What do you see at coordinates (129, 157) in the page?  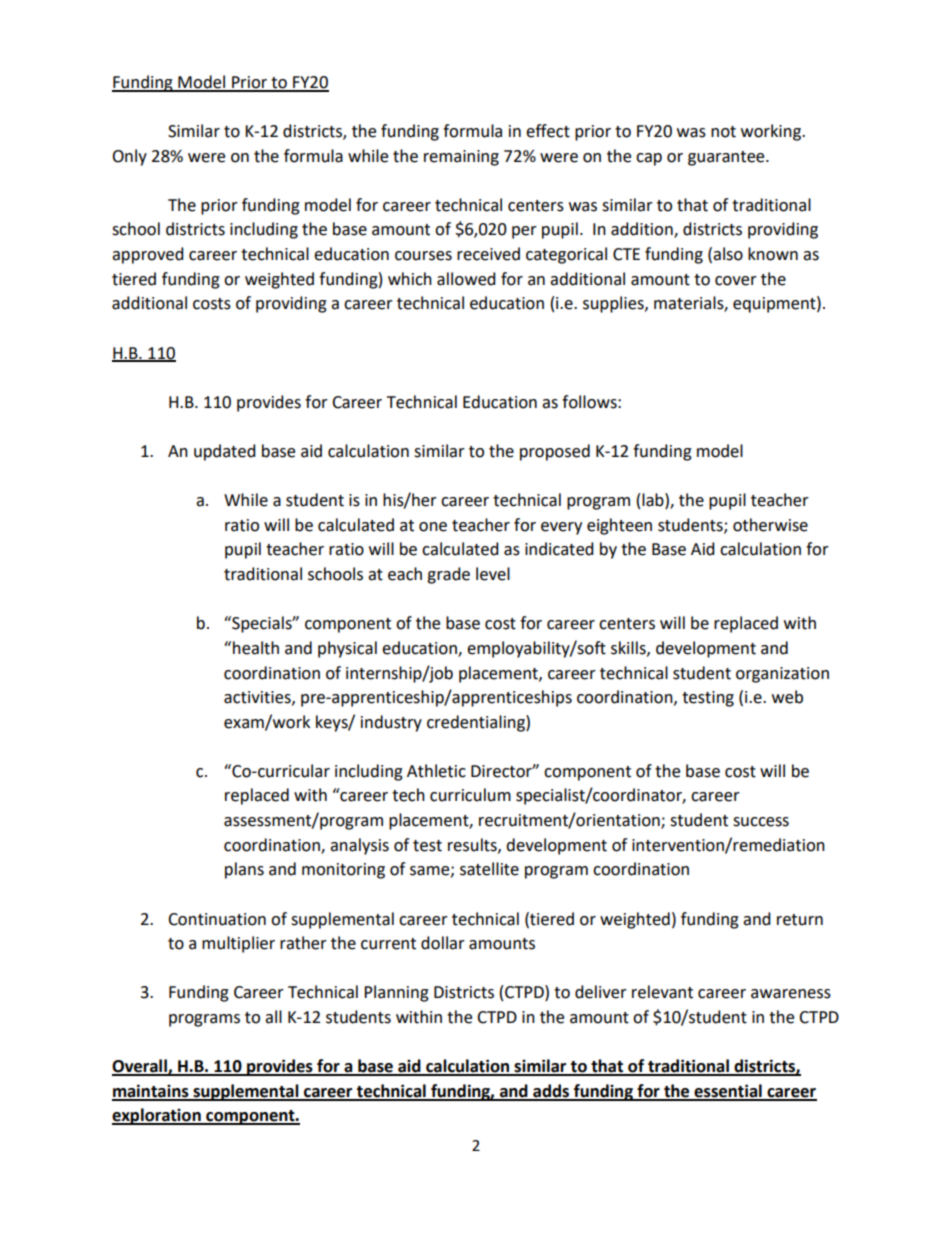 I see `Only` at bounding box center [129, 157].
